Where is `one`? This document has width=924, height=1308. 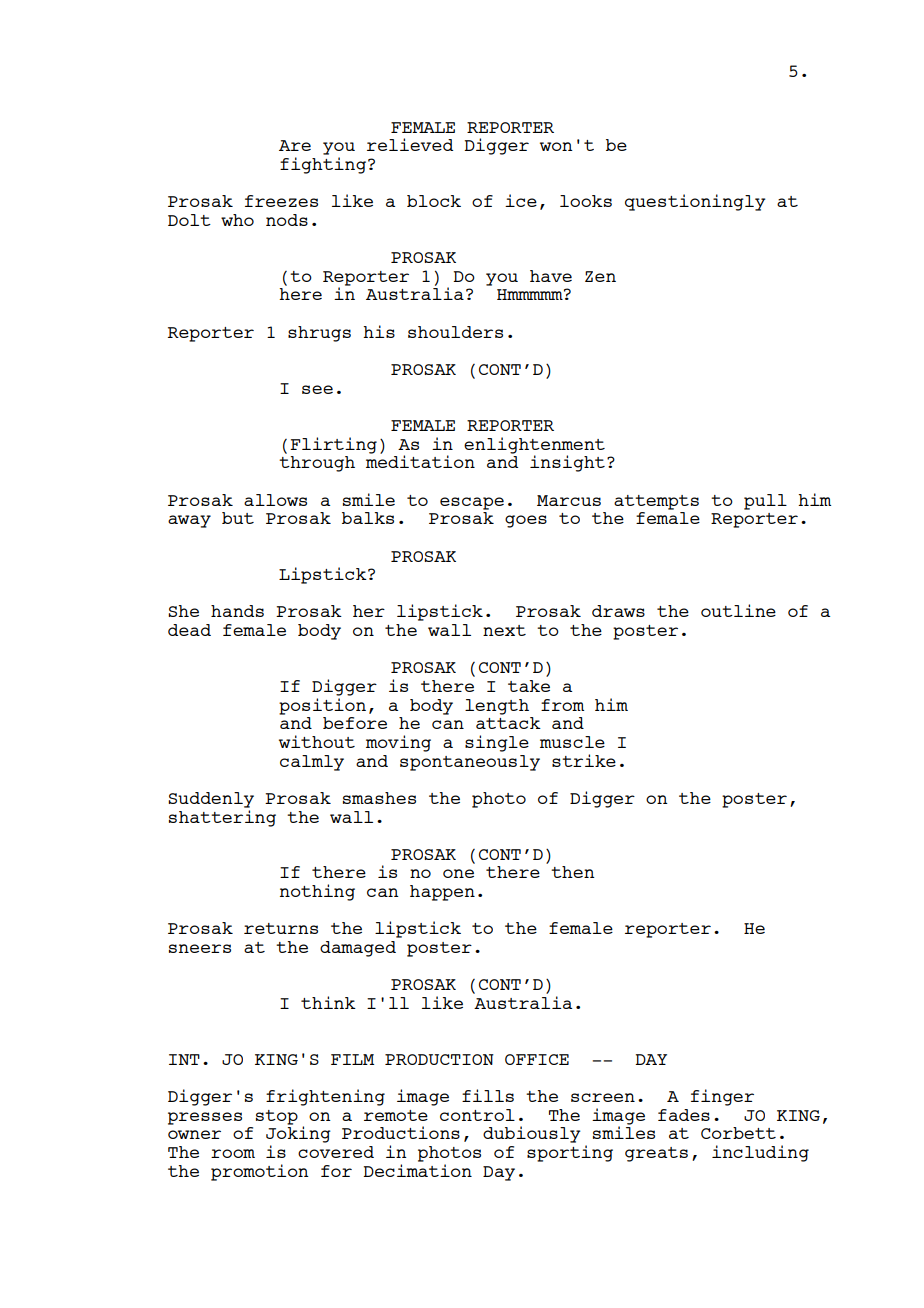
one is located at coordinates (458, 873).
